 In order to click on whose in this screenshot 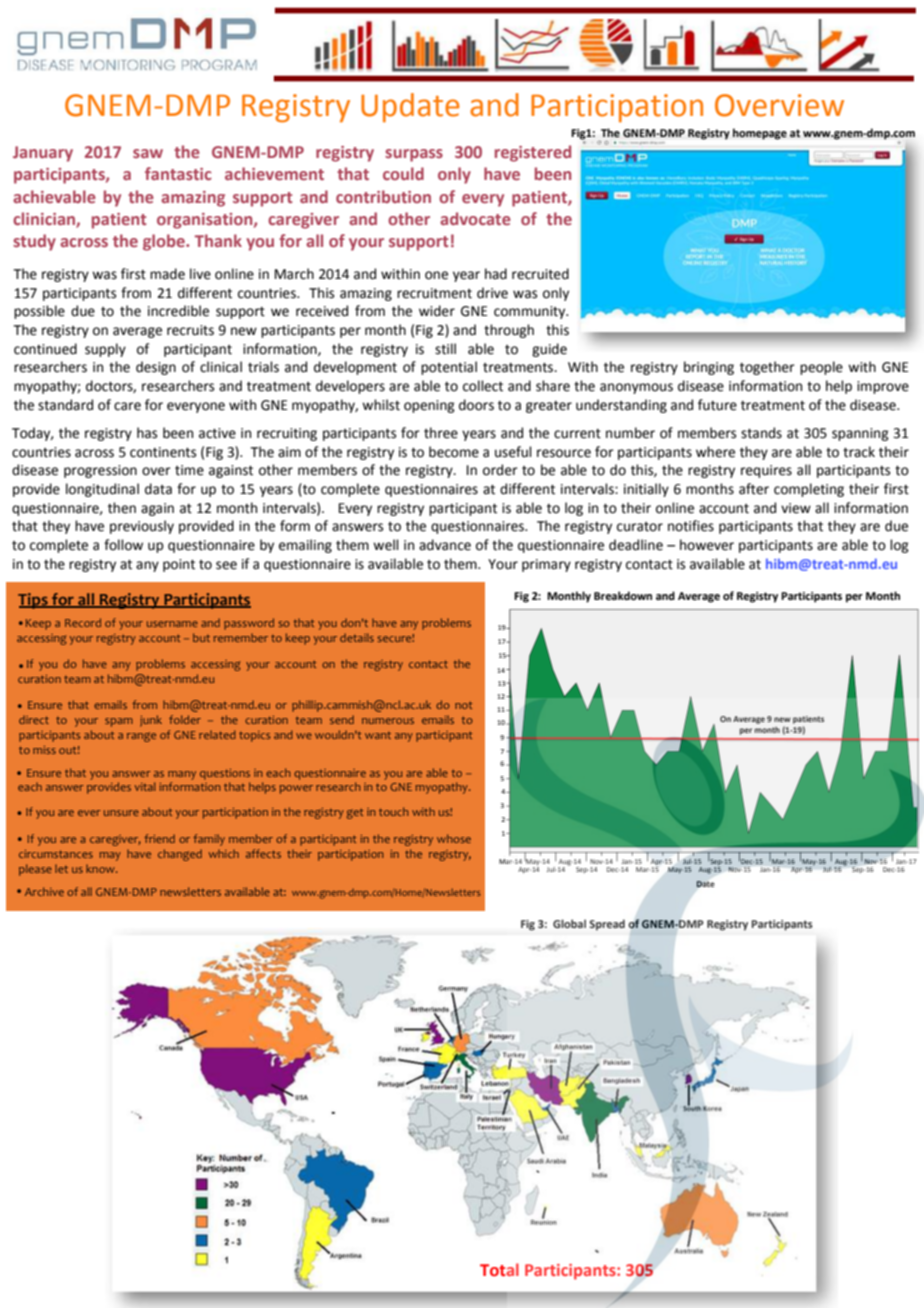, I will do `click(454, 838)`.
